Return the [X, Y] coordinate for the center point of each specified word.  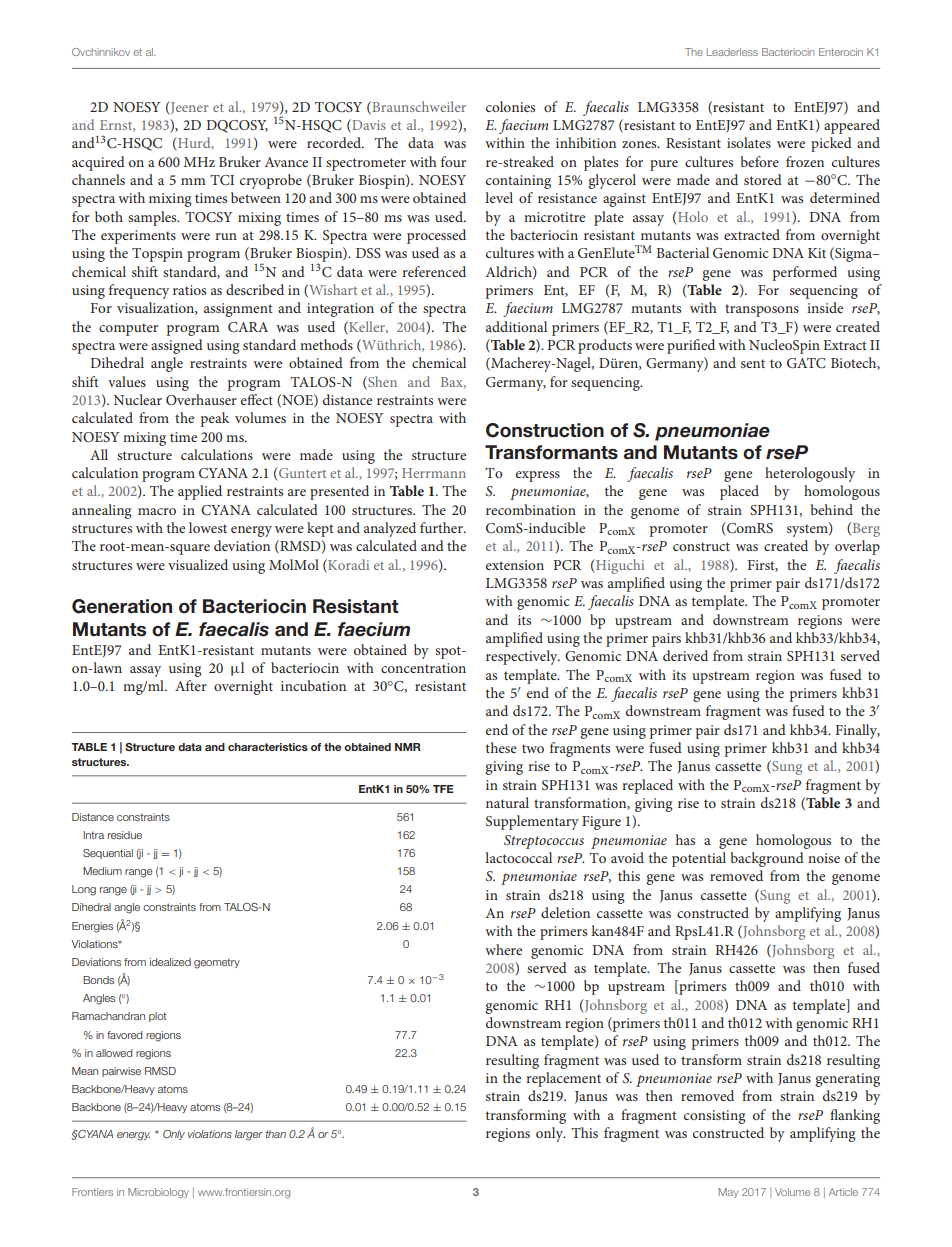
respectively [523, 657]
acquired [98, 163]
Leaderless [732, 52]
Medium [102, 871]
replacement [563, 1079]
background [767, 859]
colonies [510, 106]
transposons [762, 310]
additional [516, 326]
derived [685, 655]
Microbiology [158, 1193]
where [503, 949]
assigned [177, 346]
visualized [198, 564]
